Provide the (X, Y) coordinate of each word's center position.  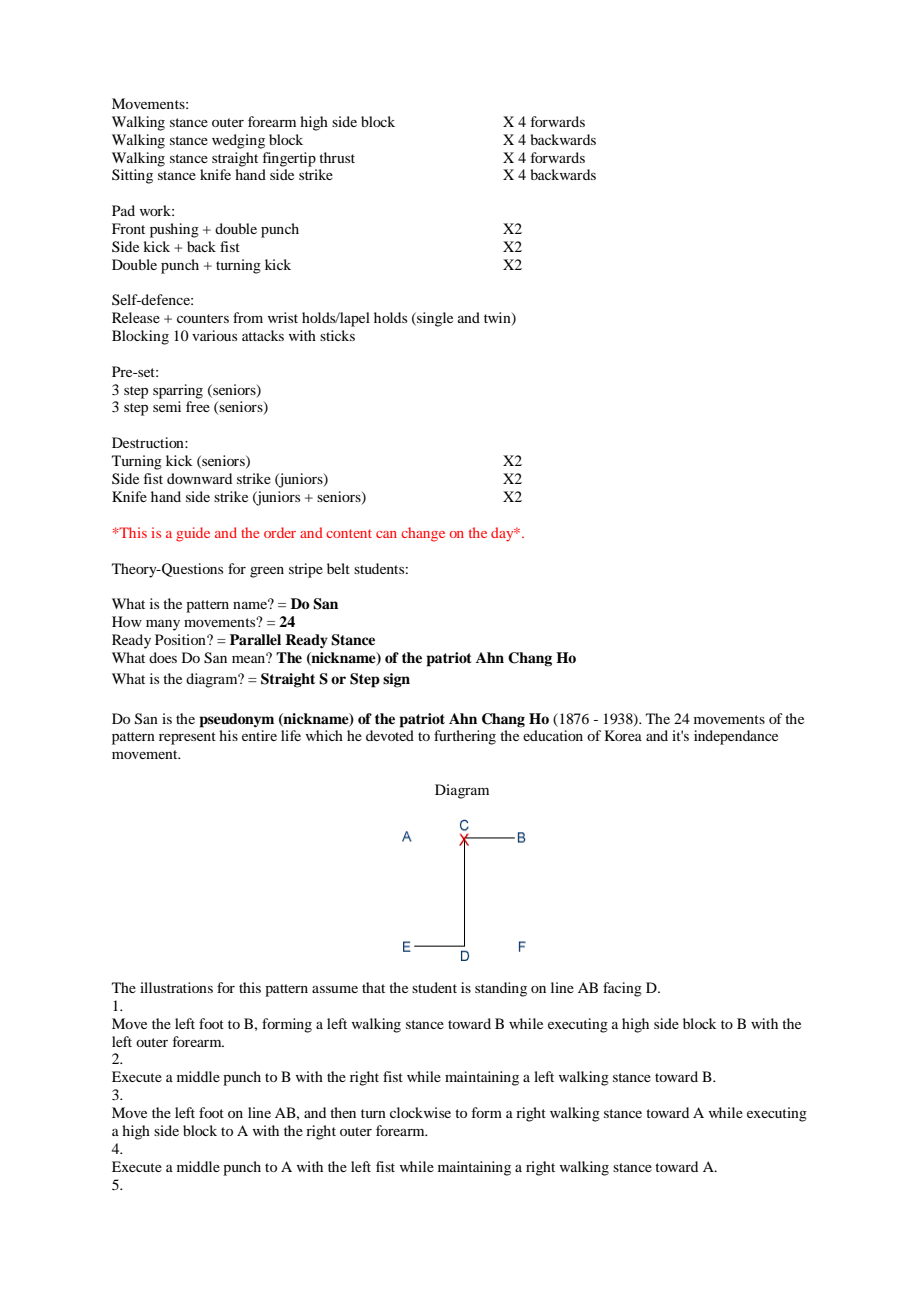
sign (396, 680)
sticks (337, 335)
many (163, 625)
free (198, 406)
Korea (623, 735)
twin (498, 319)
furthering (465, 737)
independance (736, 737)
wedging (238, 141)
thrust (337, 157)
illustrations (176, 987)
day (503, 534)
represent (187, 738)
